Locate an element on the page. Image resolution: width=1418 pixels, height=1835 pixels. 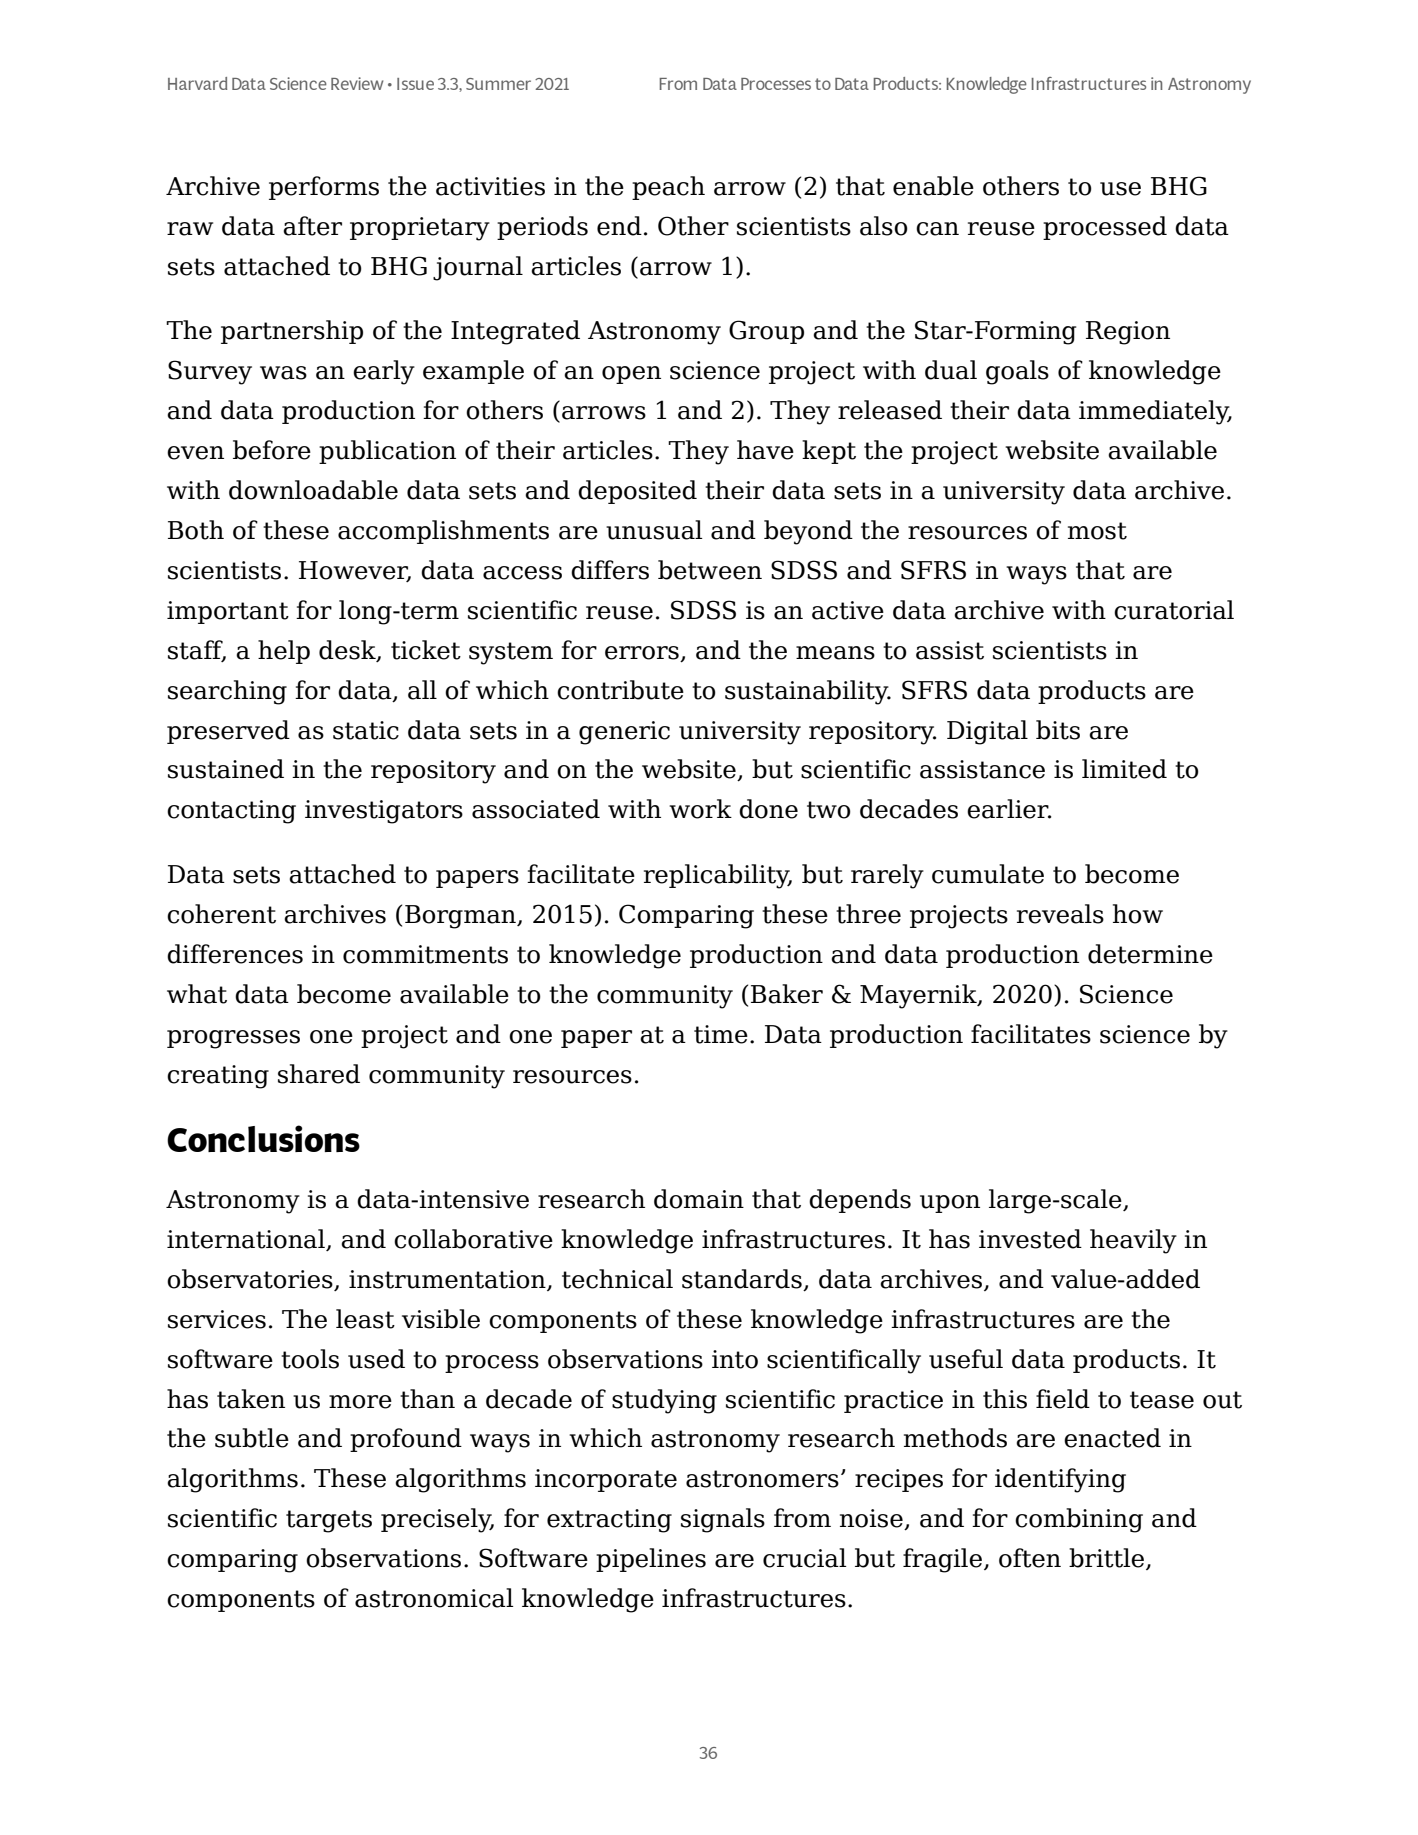
targets is located at coordinates (329, 1521).
